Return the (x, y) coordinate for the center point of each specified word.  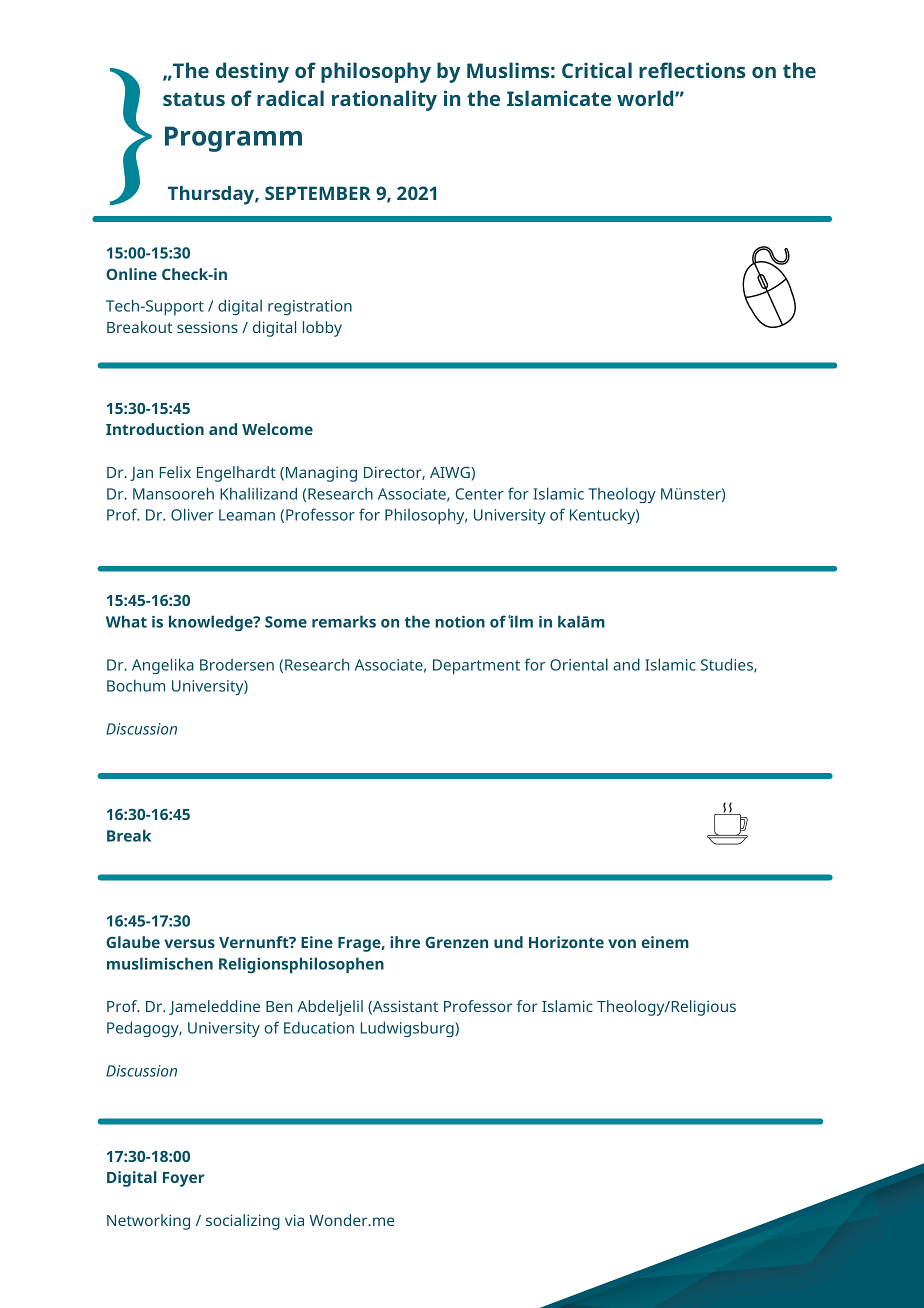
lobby (322, 329)
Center (479, 494)
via (294, 1220)
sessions (207, 327)
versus (189, 943)
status (194, 99)
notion (460, 621)
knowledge (212, 623)
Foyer (184, 1179)
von (622, 943)
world (646, 98)
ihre (405, 942)
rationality (384, 100)
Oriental (579, 664)
